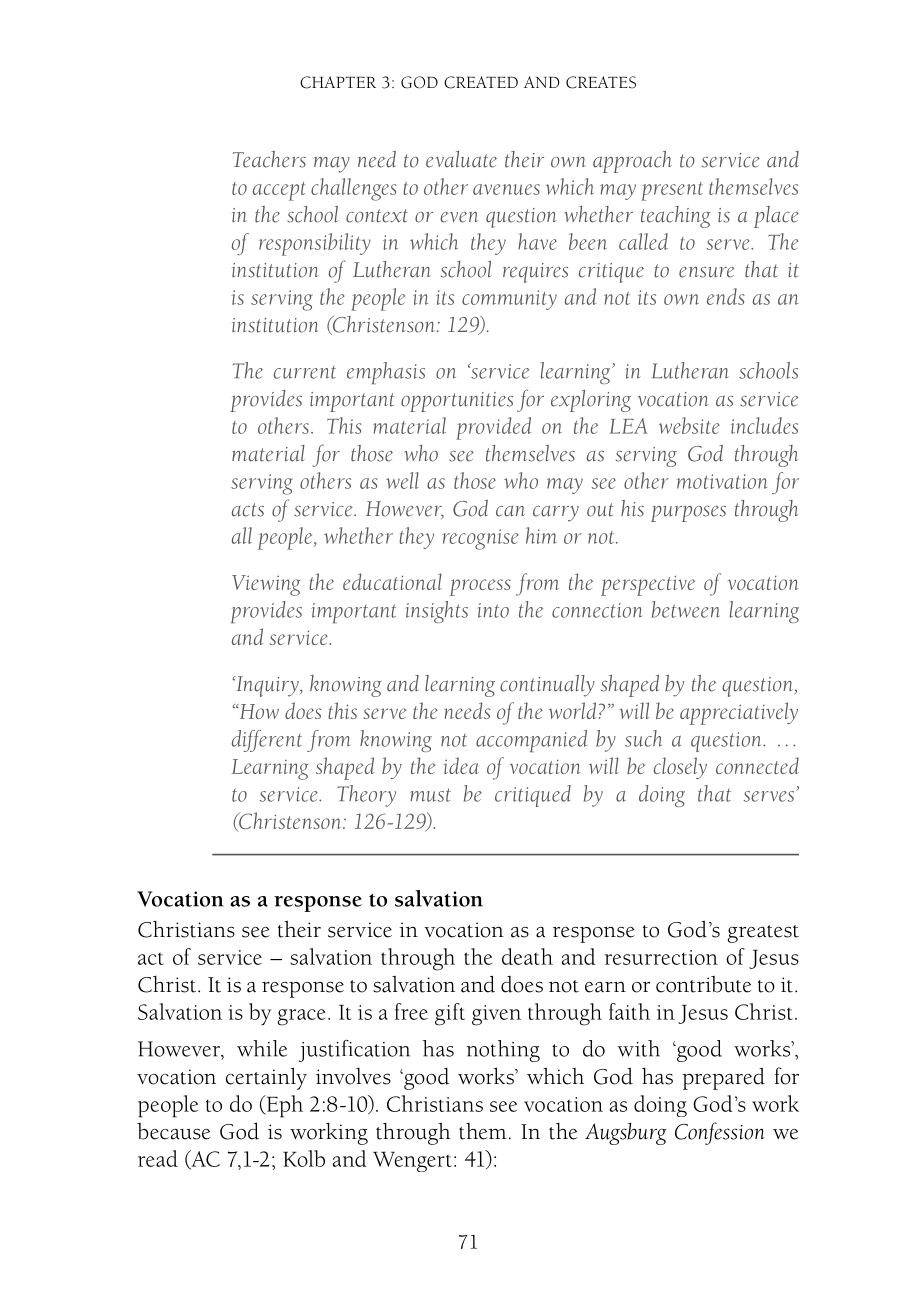 Image resolution: width=924 pixels, height=1311 pixels. What do you see at coordinates (503, 1051) in the screenshot?
I see `nothing` at bounding box center [503, 1051].
